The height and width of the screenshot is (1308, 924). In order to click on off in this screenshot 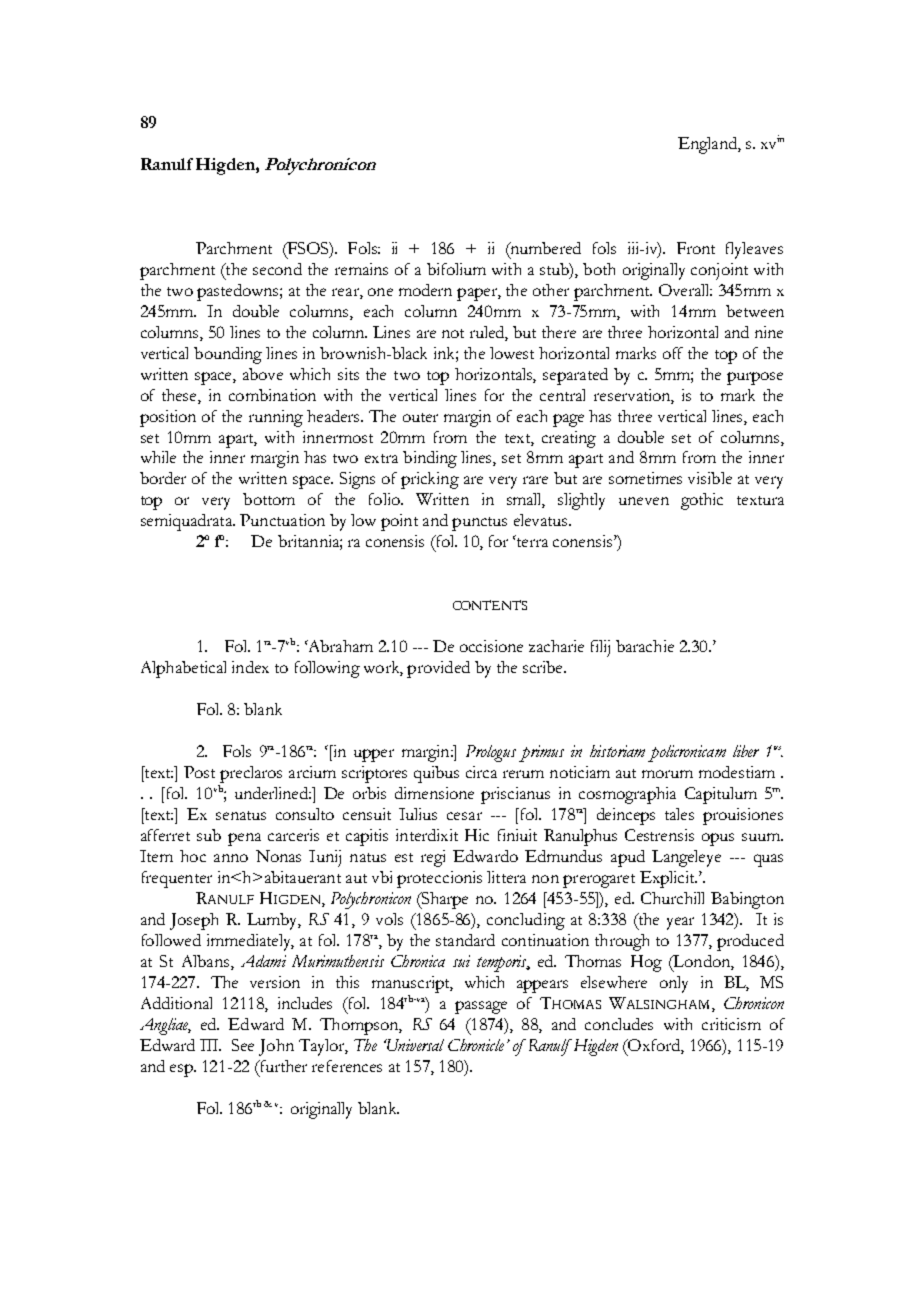, I will do `click(673, 353)`.
